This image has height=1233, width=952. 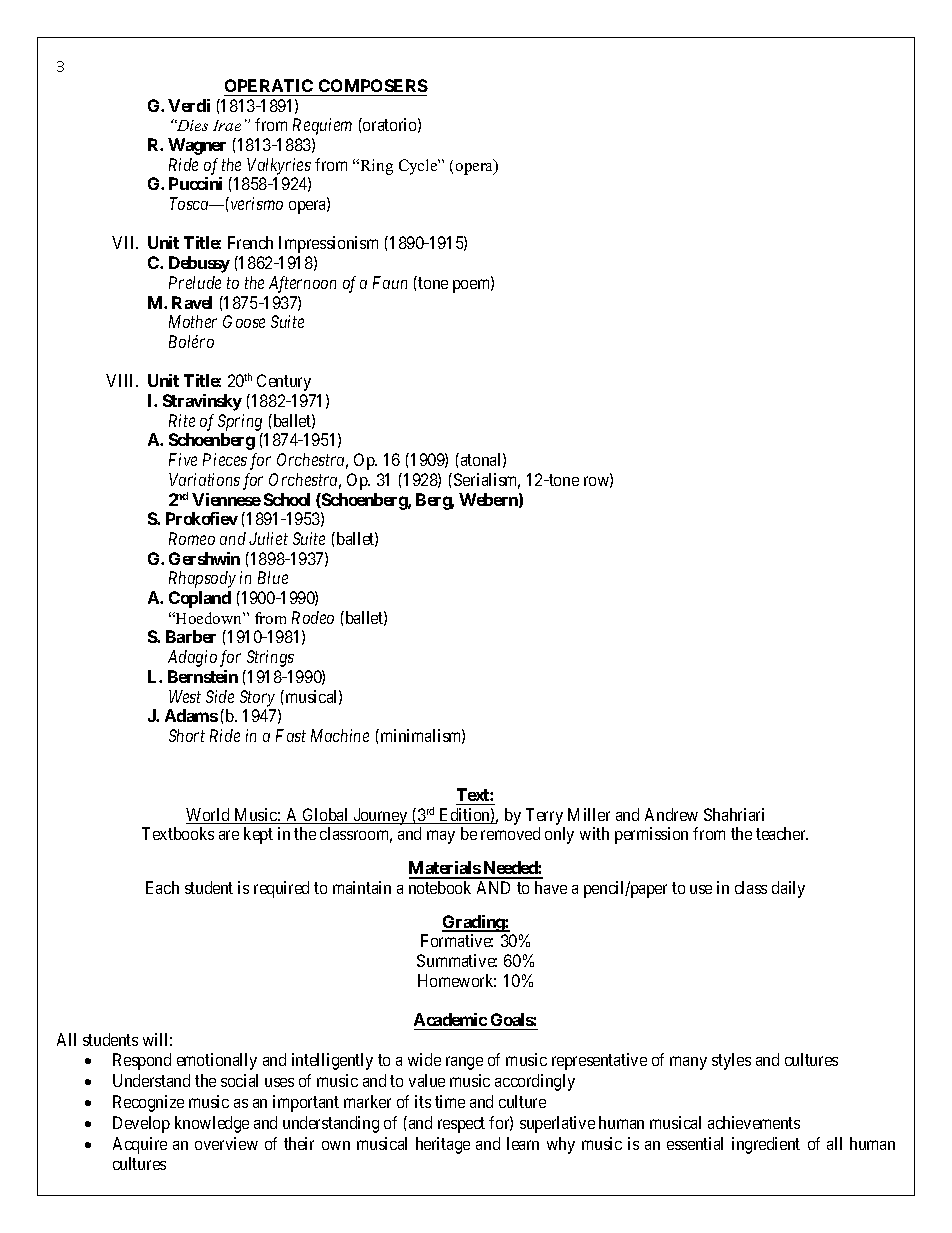 What do you see at coordinates (419, 167) in the image?
I see `Cycle` at bounding box center [419, 167].
